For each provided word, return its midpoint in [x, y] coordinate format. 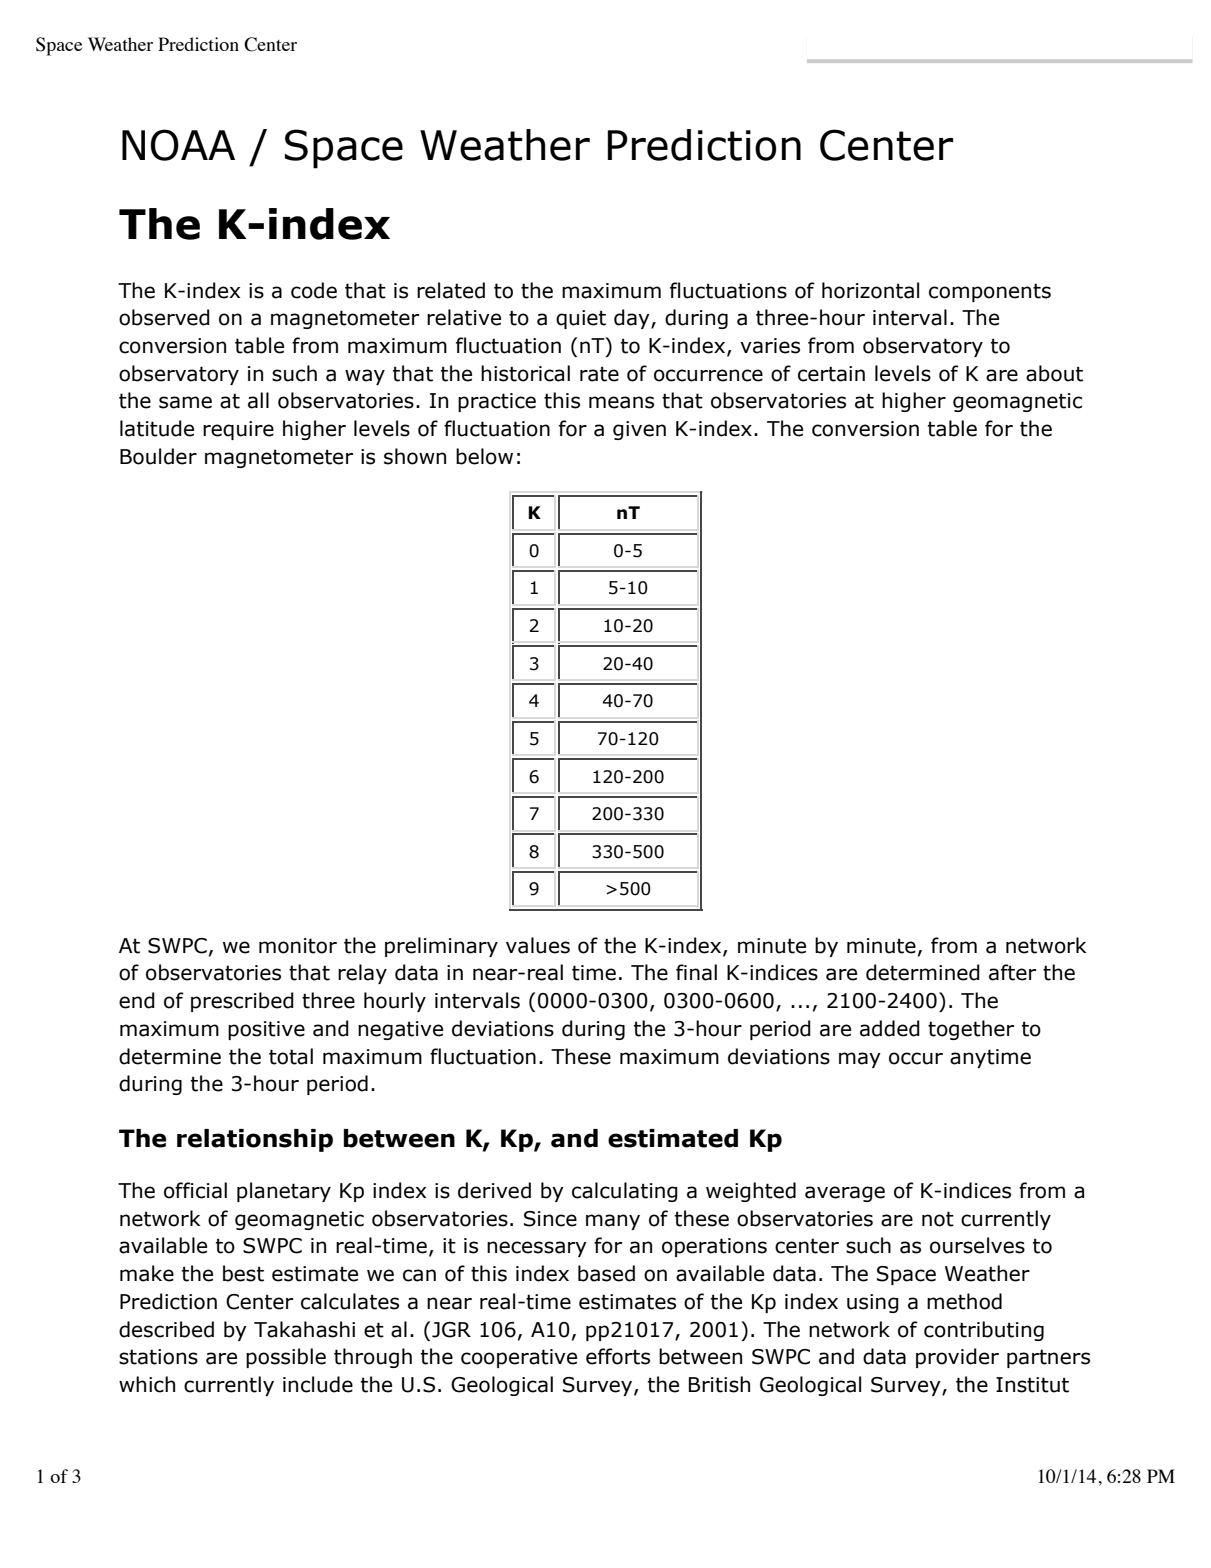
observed [164, 317]
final [696, 972]
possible [286, 1358]
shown [415, 456]
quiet [581, 319]
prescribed [242, 1002]
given [639, 430]
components [990, 292]
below [484, 456]
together [971, 1030]
